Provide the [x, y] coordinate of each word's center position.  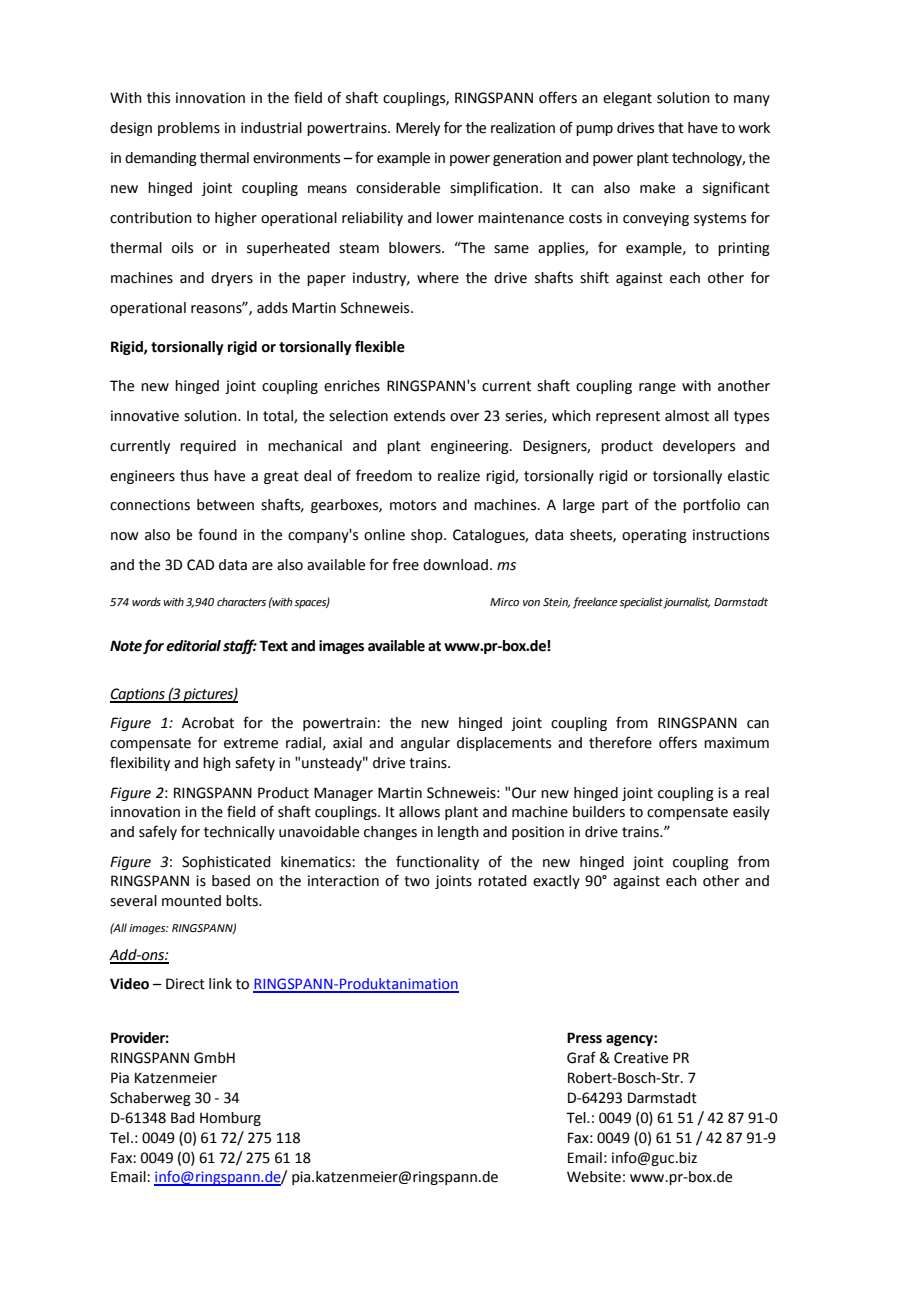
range [657, 388]
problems [189, 129]
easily [751, 813]
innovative [145, 416]
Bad [182, 1118]
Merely [418, 129]
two [417, 881]
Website [594, 1177]
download [455, 565]
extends [419, 416]
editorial [193, 646]
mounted [191, 901]
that [671, 128]
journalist [686, 603]
